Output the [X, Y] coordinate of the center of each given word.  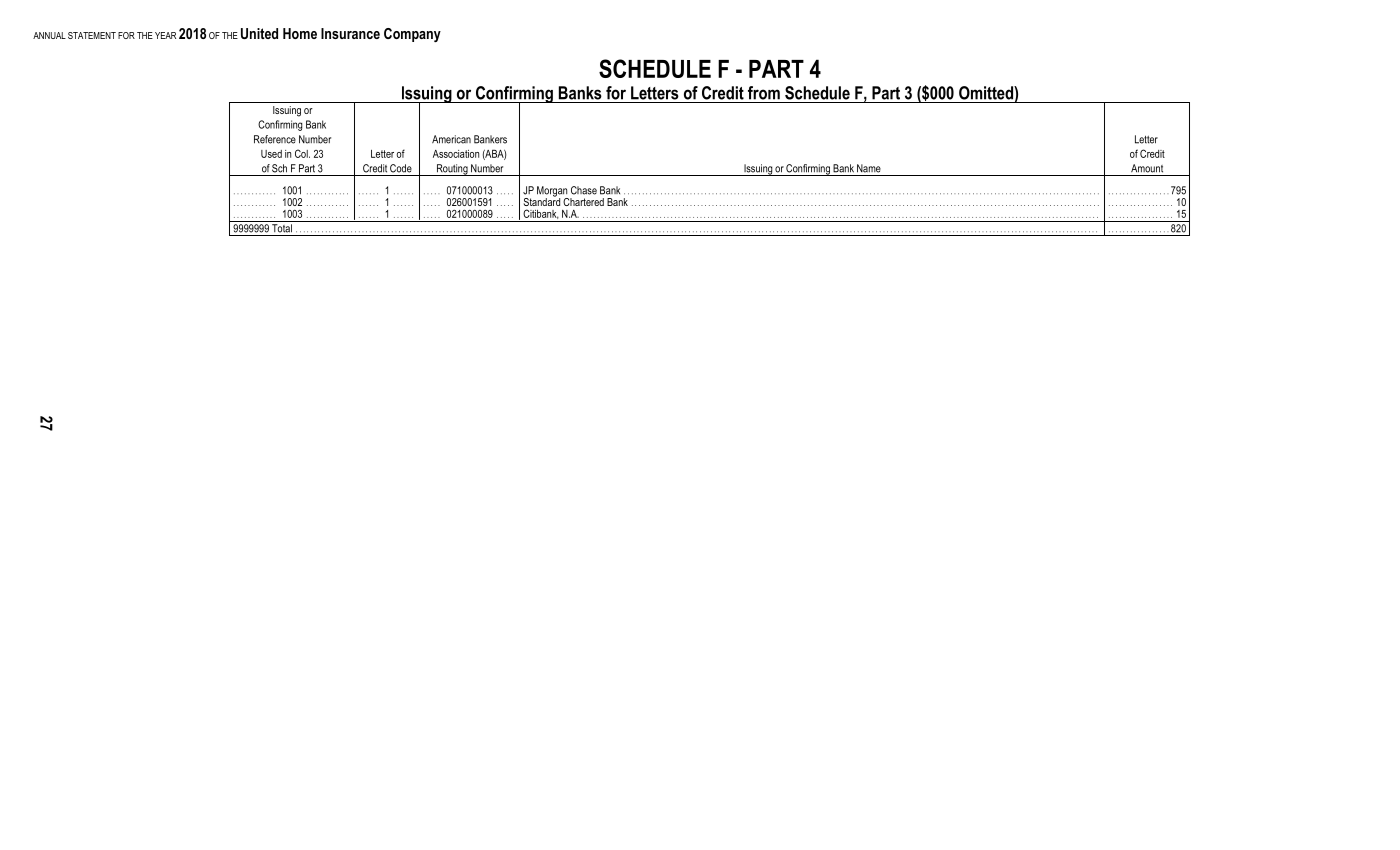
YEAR [165, 35]
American [451, 139]
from [764, 93]
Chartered [583, 202]
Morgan [553, 192]
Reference [275, 139]
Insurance [350, 33]
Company [412, 35]
